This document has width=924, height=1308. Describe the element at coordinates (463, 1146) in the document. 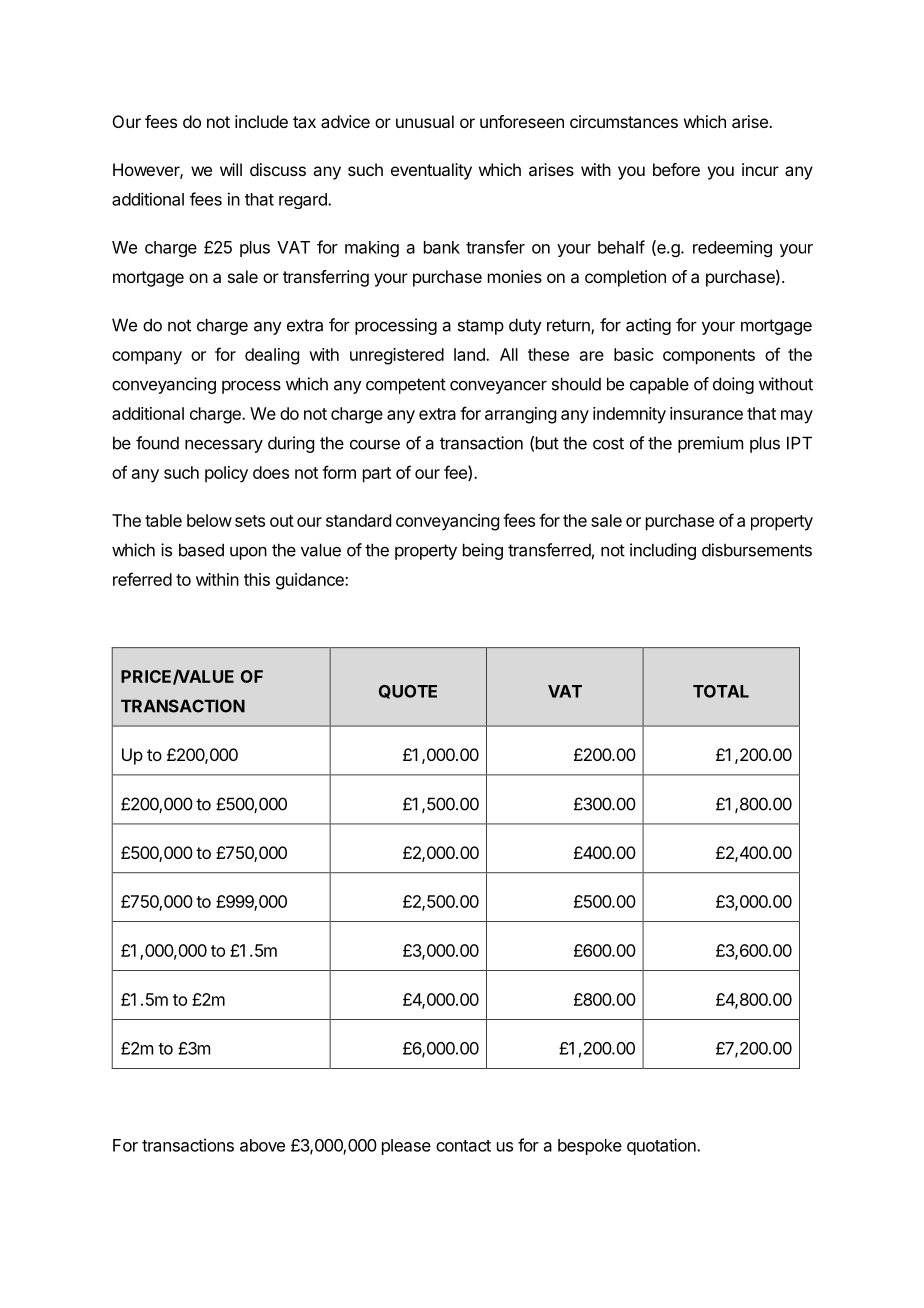

I see `contact` at that location.
